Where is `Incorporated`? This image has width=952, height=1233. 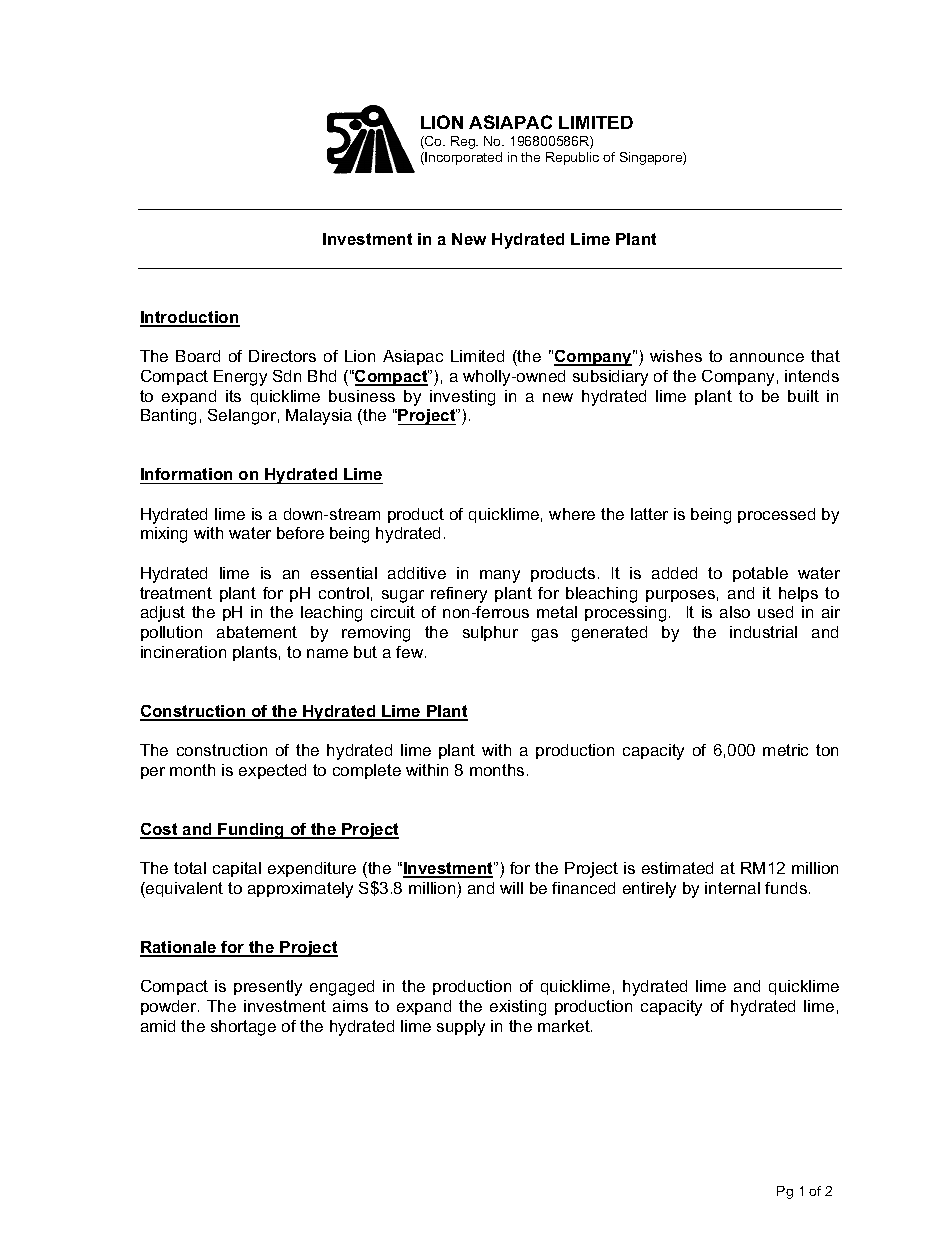
Incorporated is located at coordinates (462, 158).
